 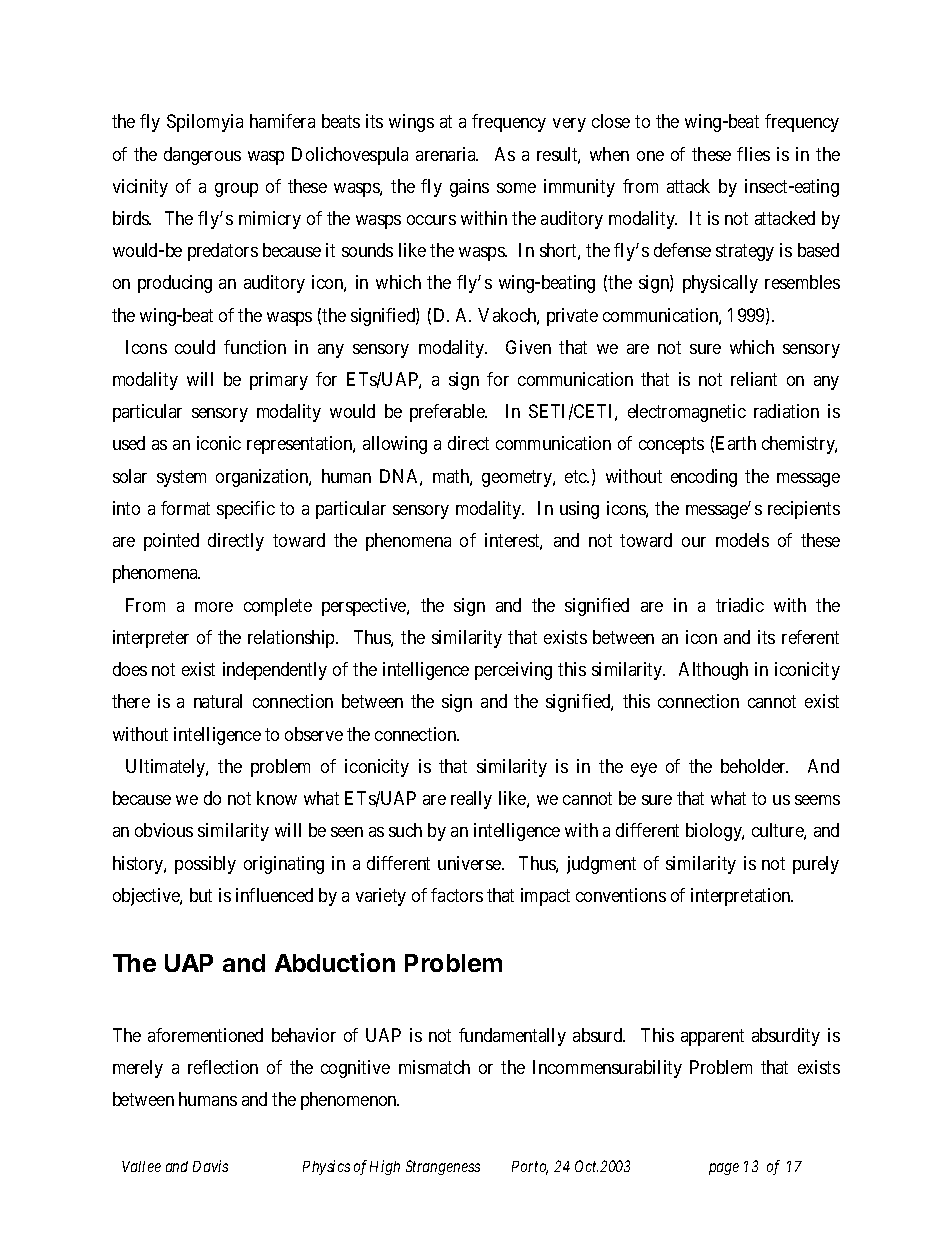 I want to click on gains, so click(x=469, y=188).
